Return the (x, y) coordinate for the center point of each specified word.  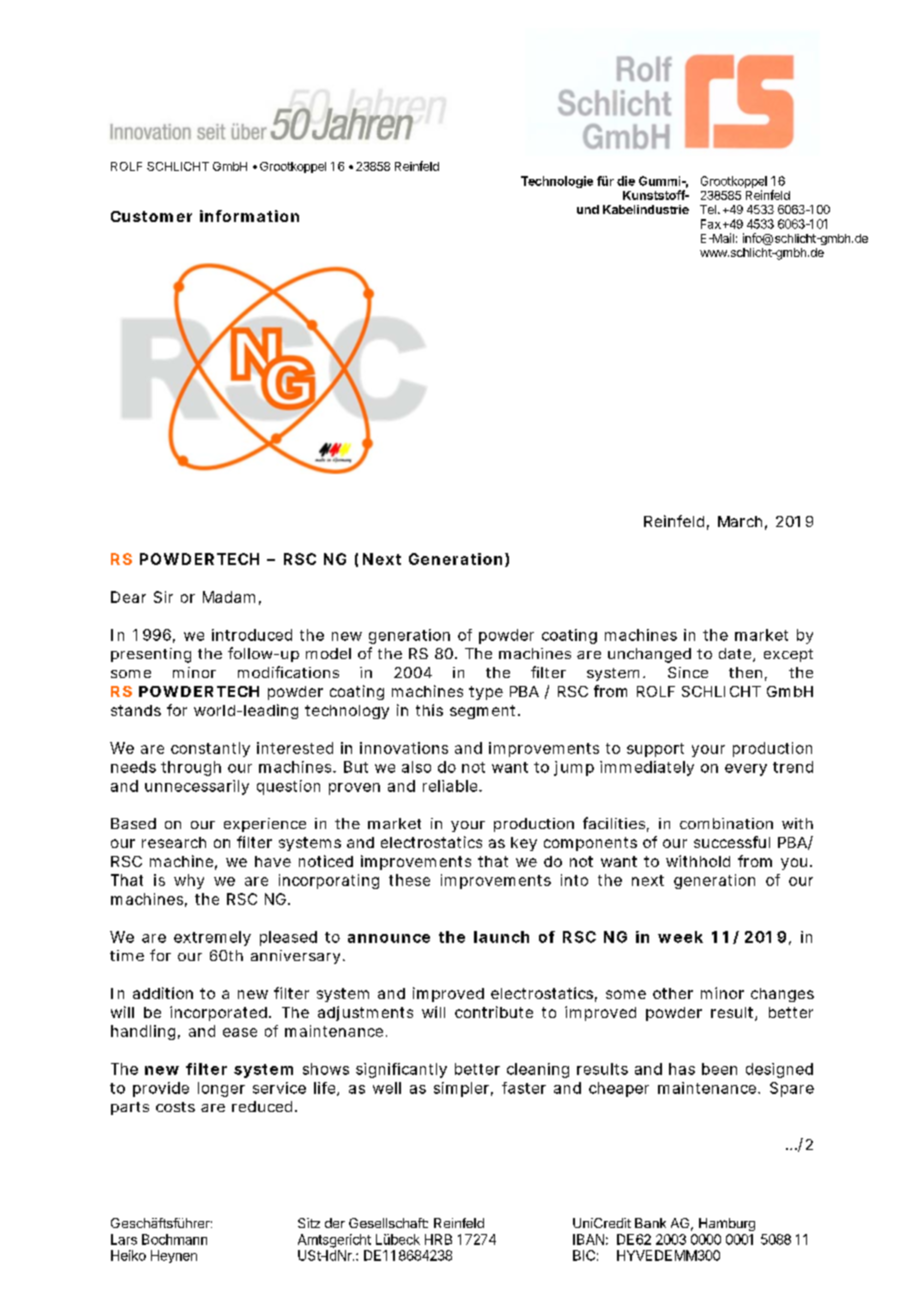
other (673, 993)
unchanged (649, 655)
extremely (212, 938)
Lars (124, 1239)
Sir (163, 597)
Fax (711, 224)
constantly (210, 749)
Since (688, 672)
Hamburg (727, 1224)
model (328, 653)
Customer (151, 216)
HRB (438, 1239)
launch (501, 937)
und (588, 209)
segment (485, 712)
